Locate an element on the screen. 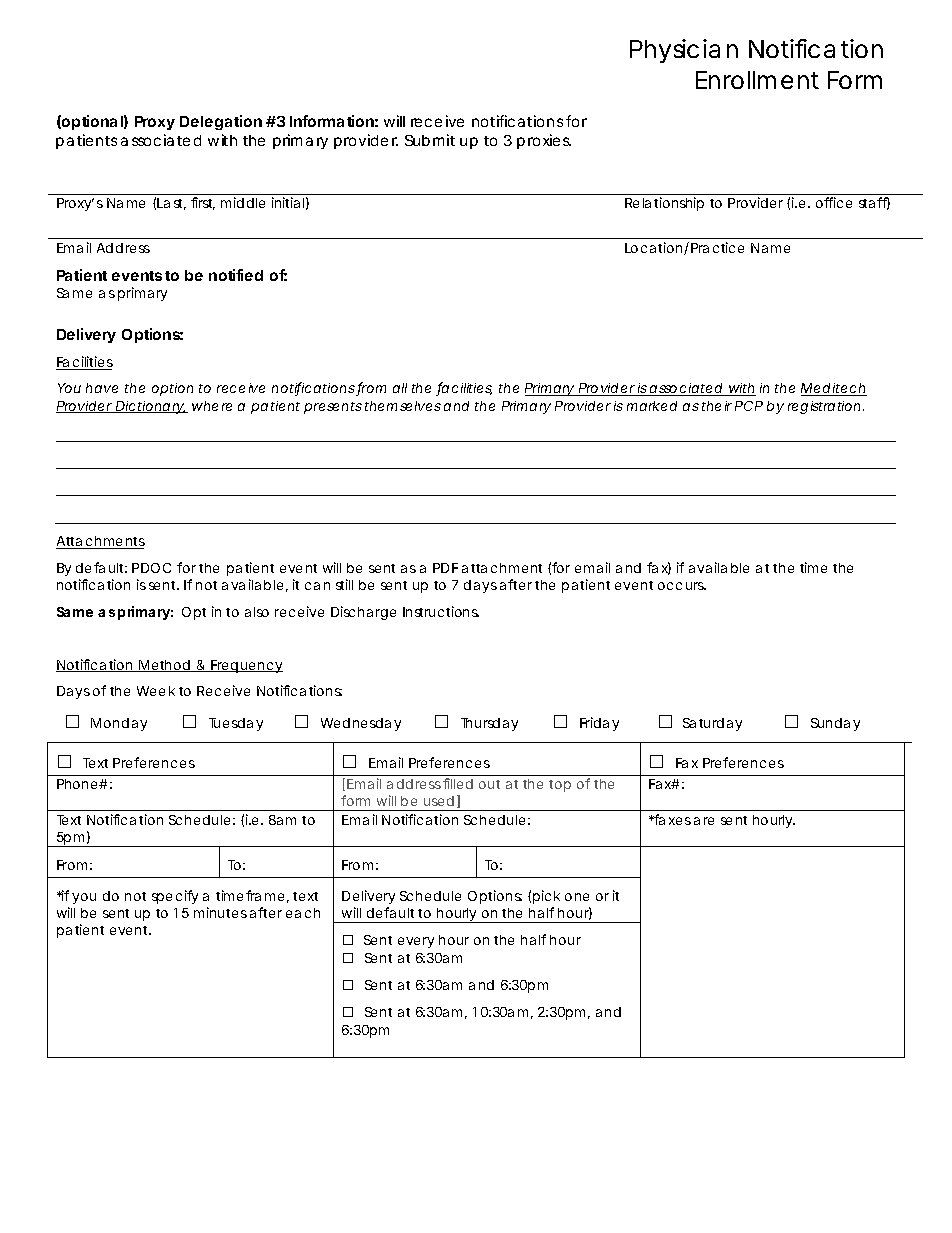 The width and height of the screenshot is (952, 1233). PDF is located at coordinates (445, 568).
